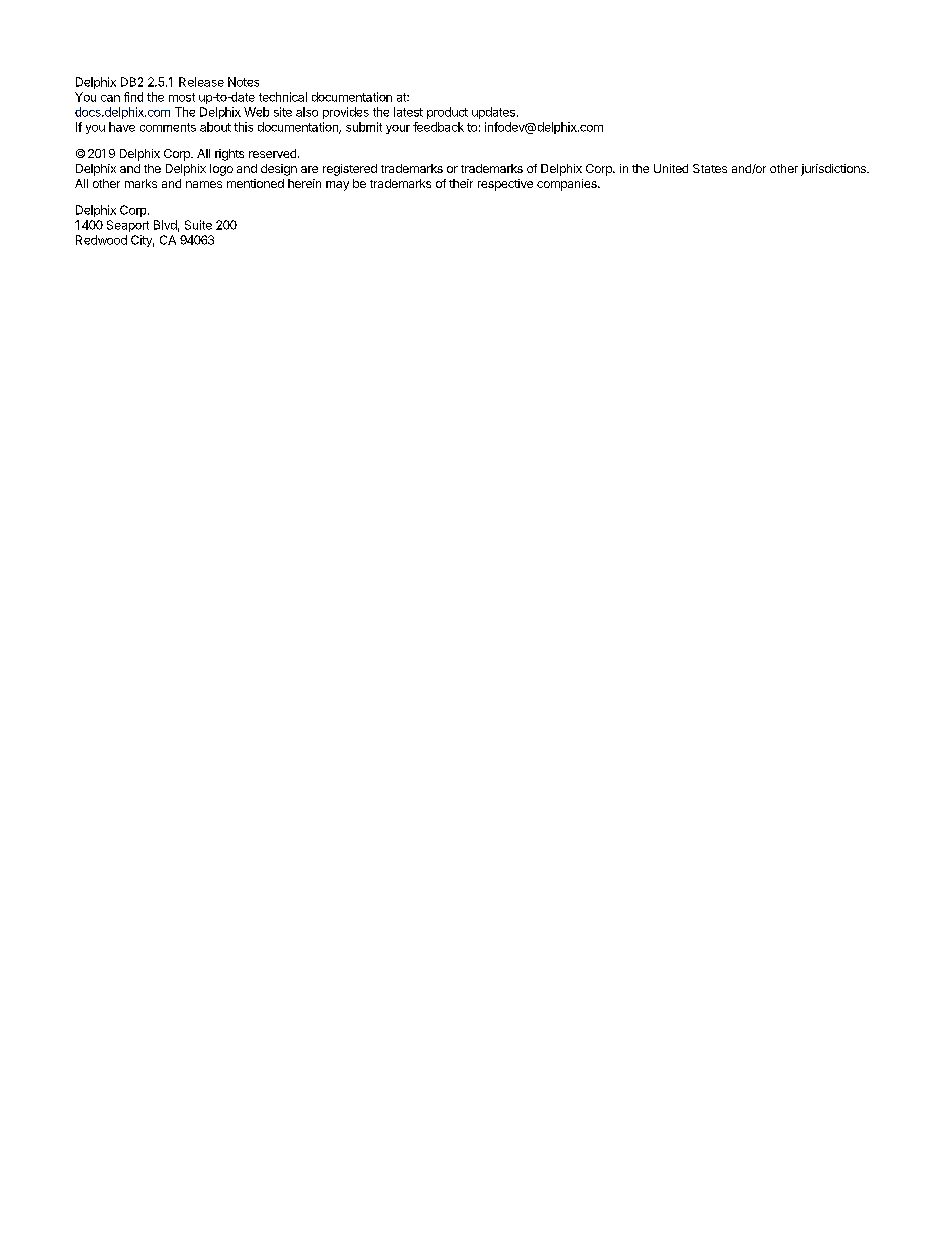 This screenshot has width=952, height=1233. Describe the element at coordinates (283, 97) in the screenshot. I see `technical` at that location.
